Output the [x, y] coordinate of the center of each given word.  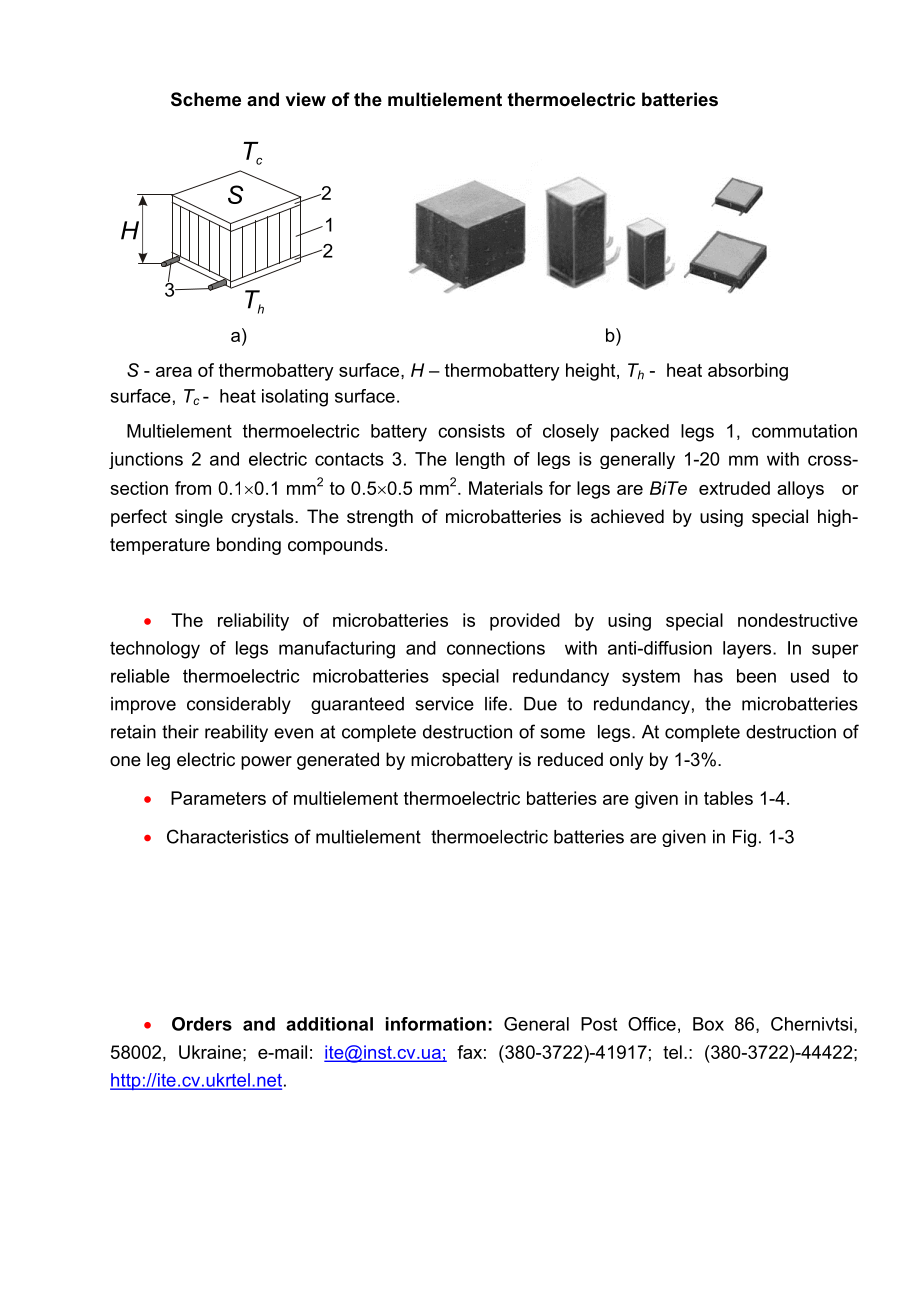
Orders [202, 1024]
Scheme [206, 99]
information [436, 1024]
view [306, 99]
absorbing [748, 372]
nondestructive [798, 620]
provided [525, 622]
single [199, 518]
